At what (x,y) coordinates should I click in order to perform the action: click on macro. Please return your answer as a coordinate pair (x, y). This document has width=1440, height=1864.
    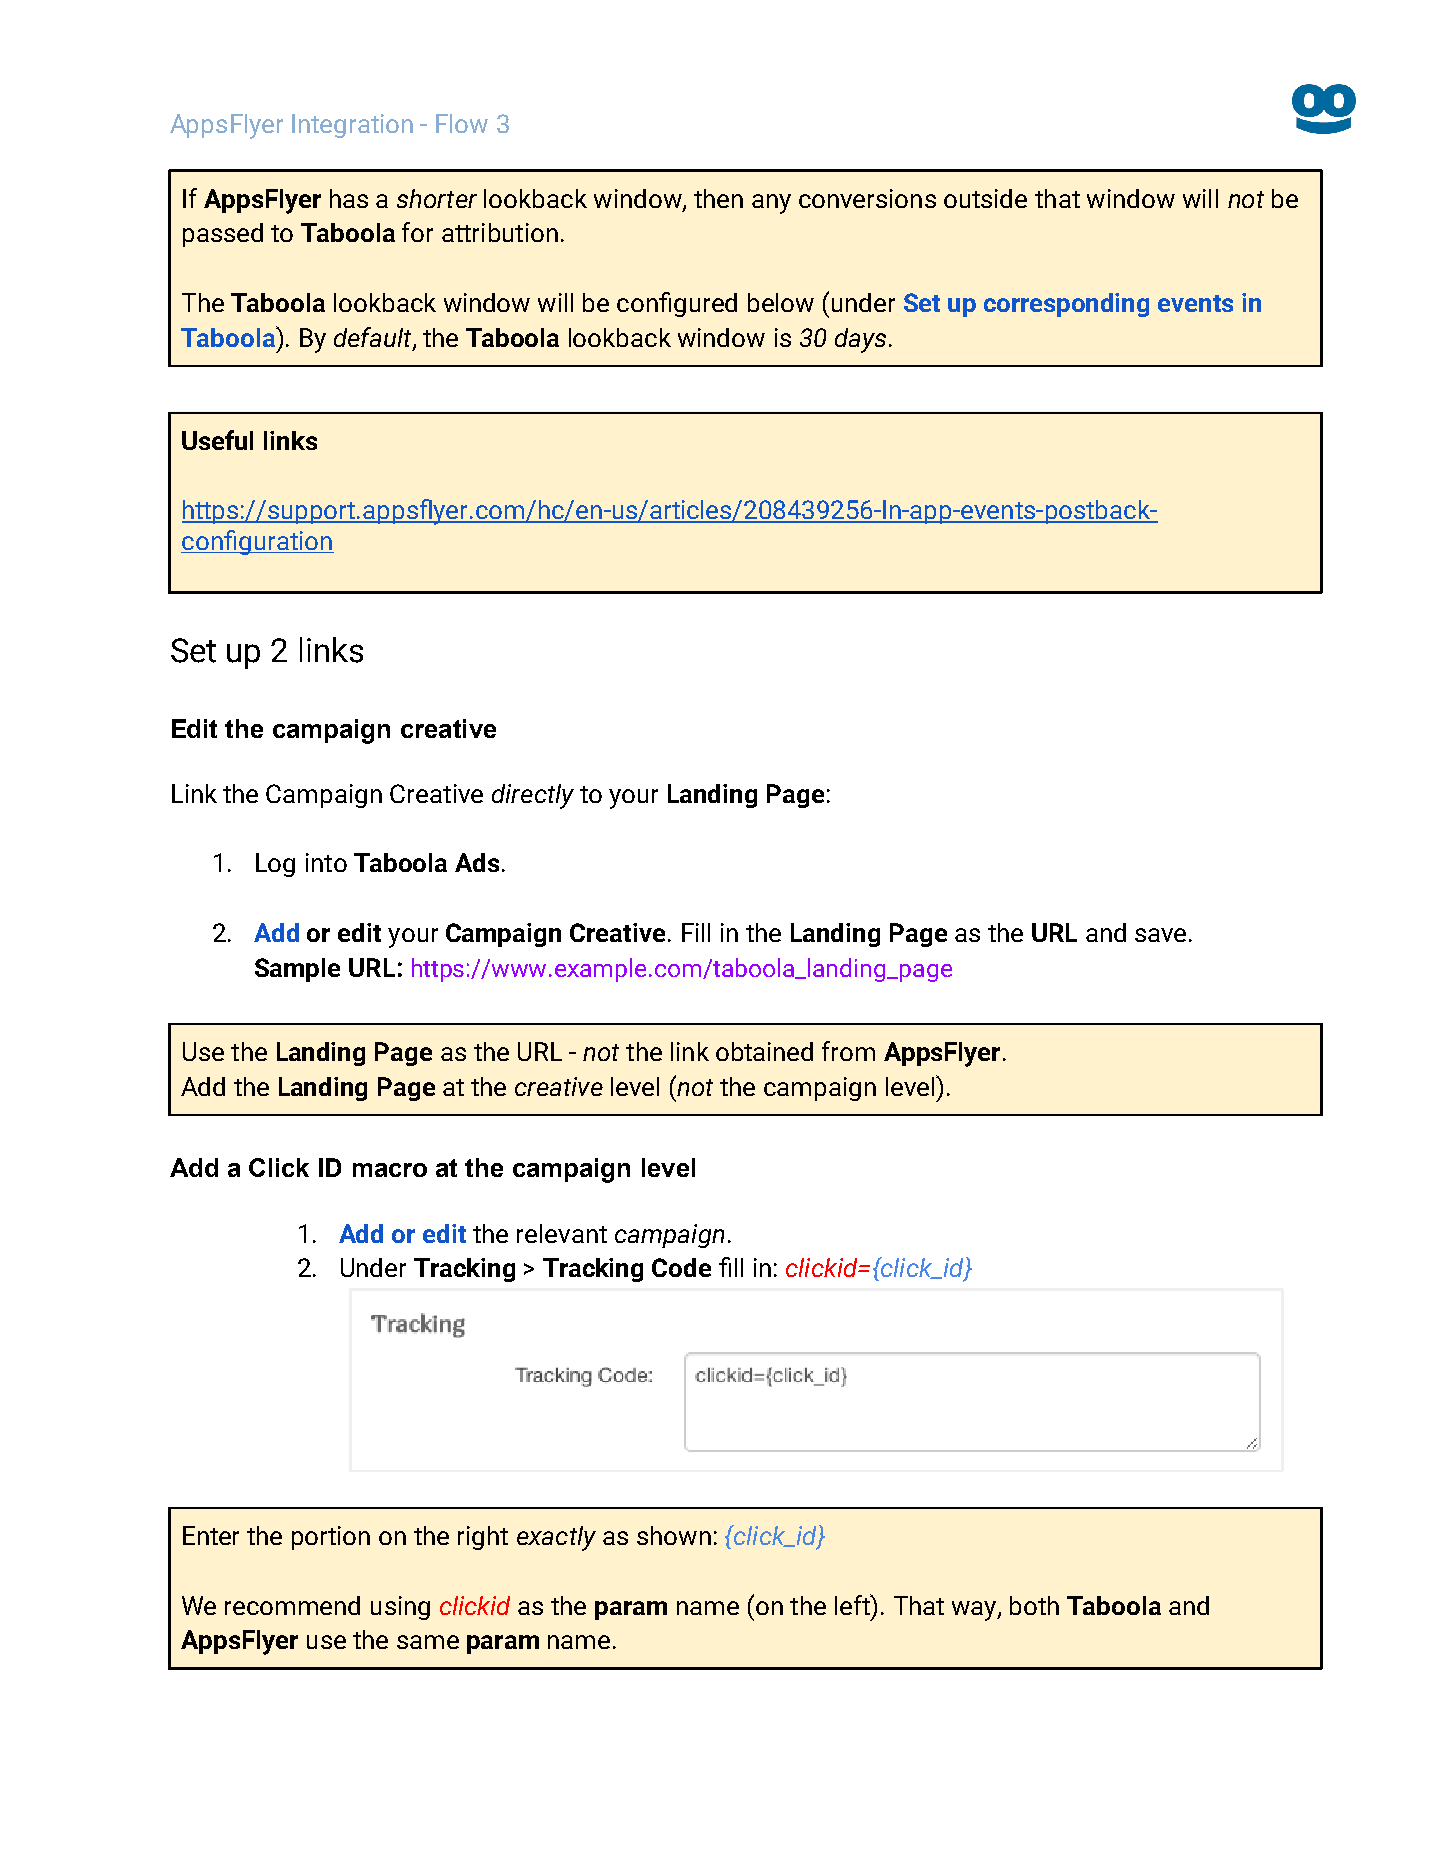
    Looking at the image, I should click on (390, 1170).
